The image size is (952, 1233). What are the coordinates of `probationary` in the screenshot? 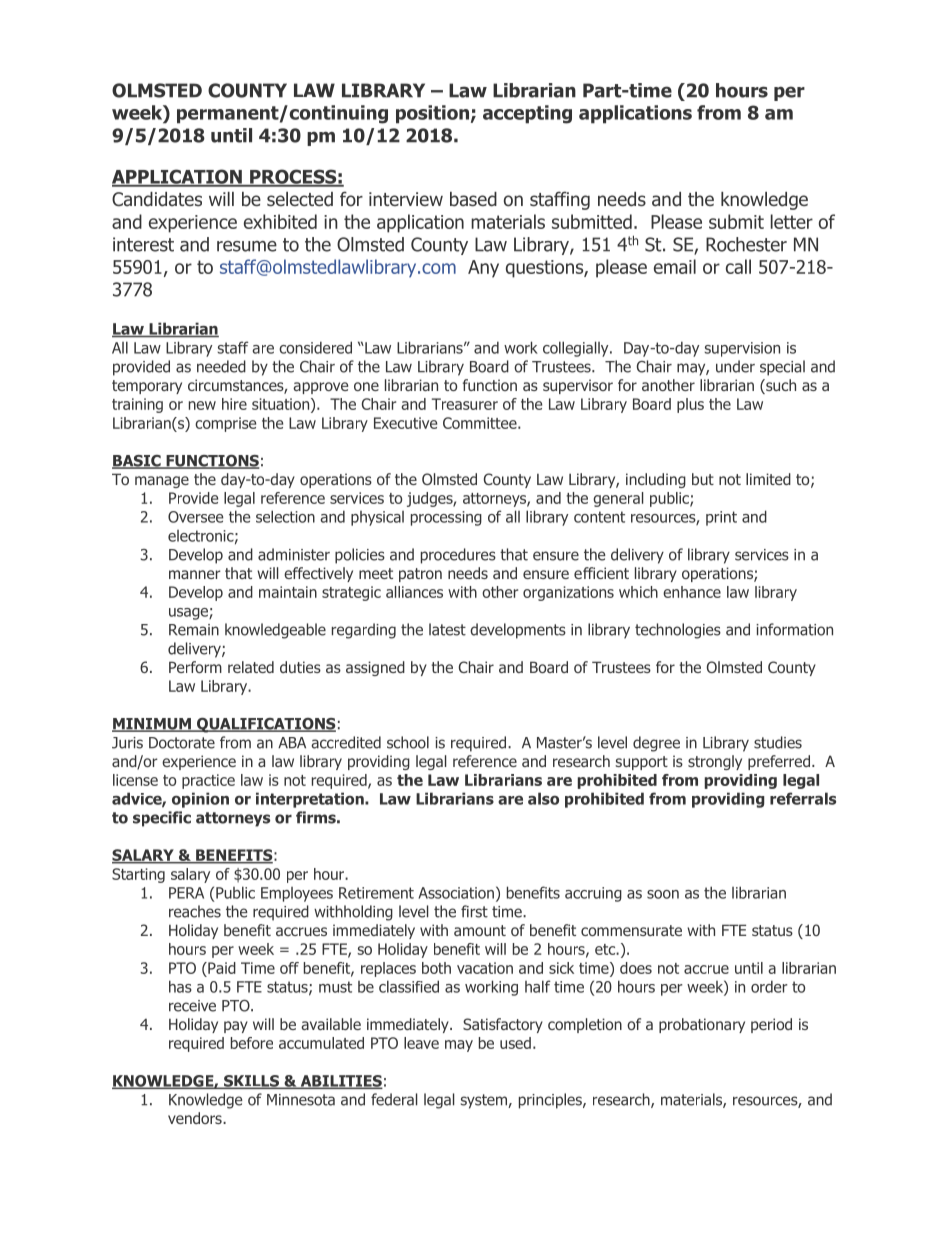 It's located at (702, 1025).
